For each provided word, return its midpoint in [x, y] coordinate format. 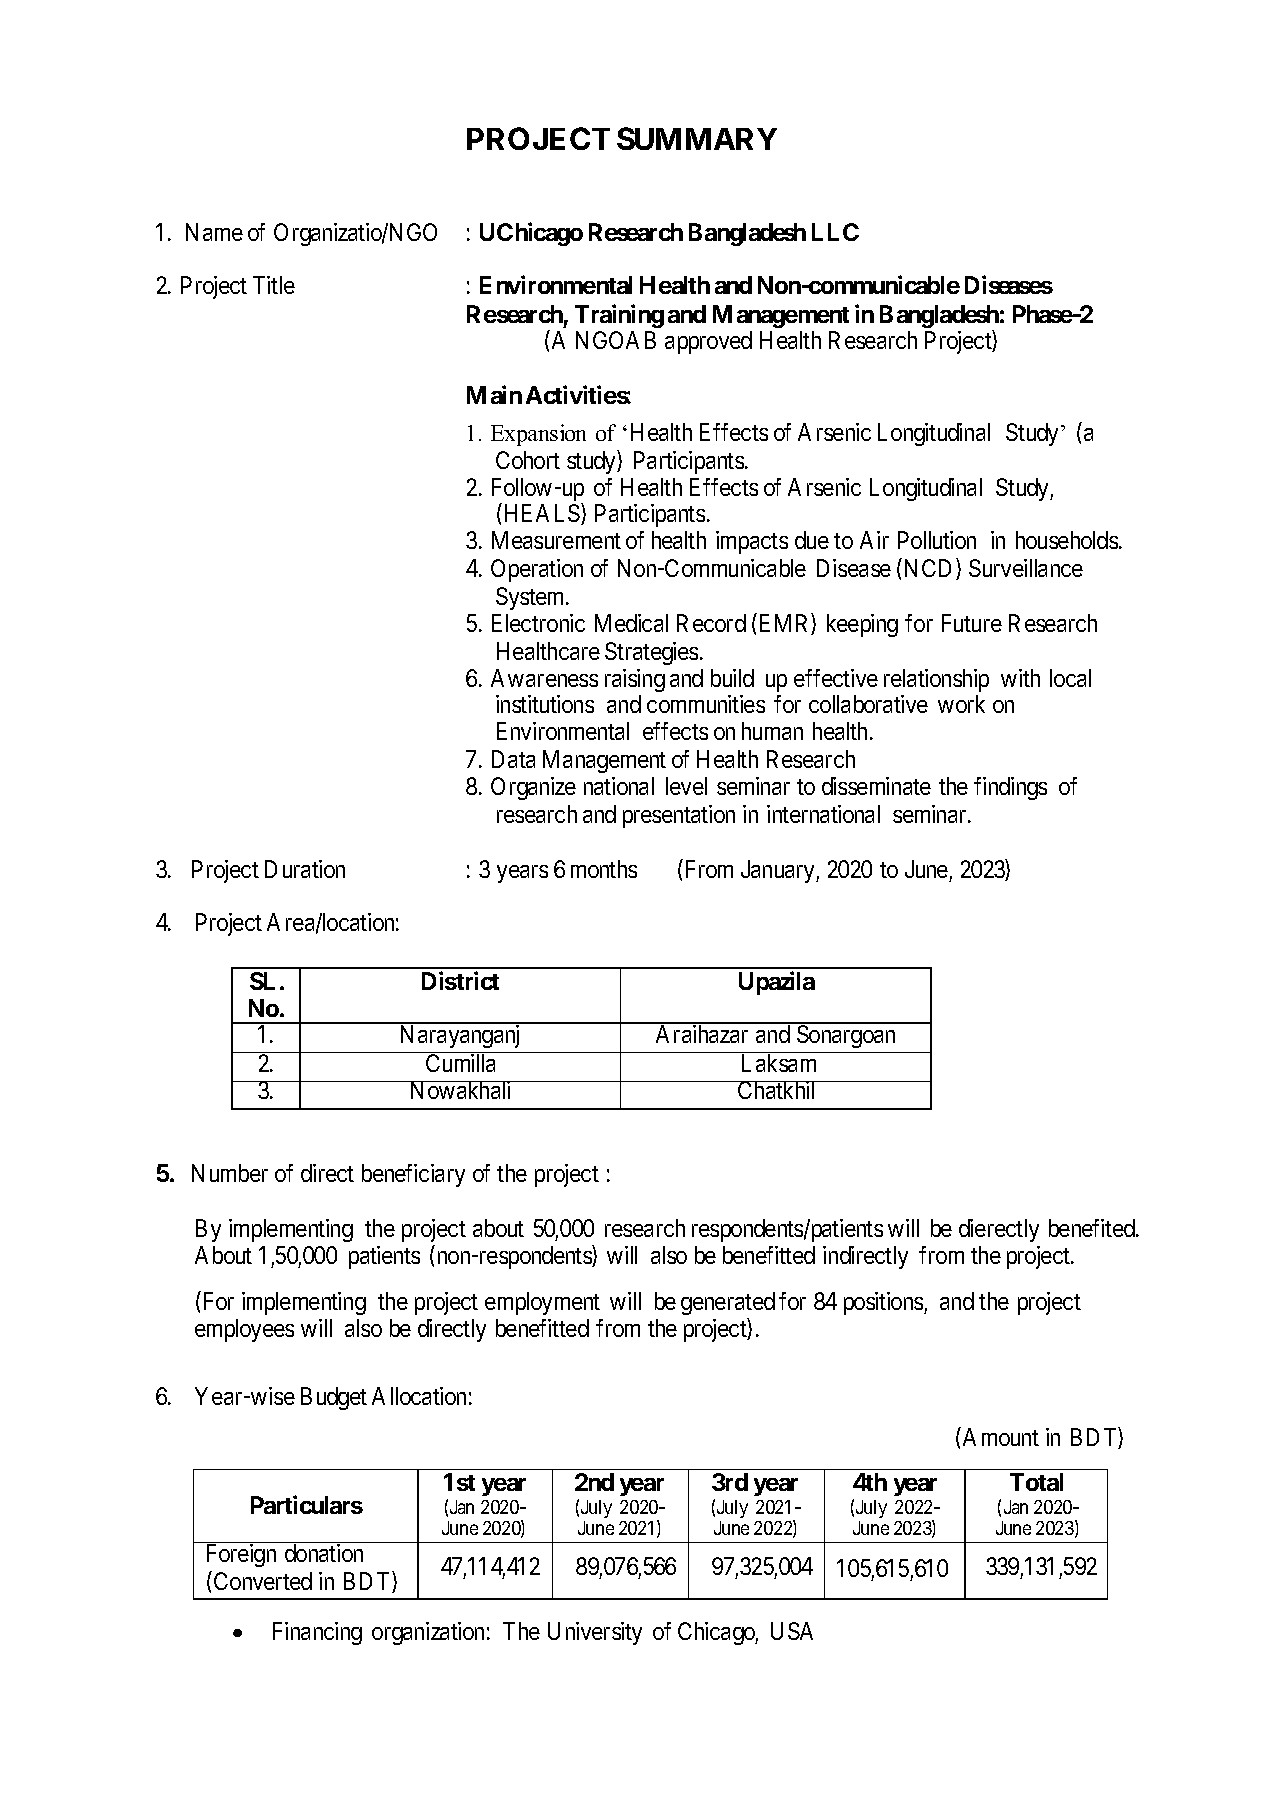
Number [230, 1173]
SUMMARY [697, 138]
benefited [1093, 1228]
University [595, 1633]
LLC [835, 232]
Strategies [651, 653]
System [532, 598]
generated [728, 1303]
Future [972, 623]
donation [324, 1553]
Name [214, 232]
